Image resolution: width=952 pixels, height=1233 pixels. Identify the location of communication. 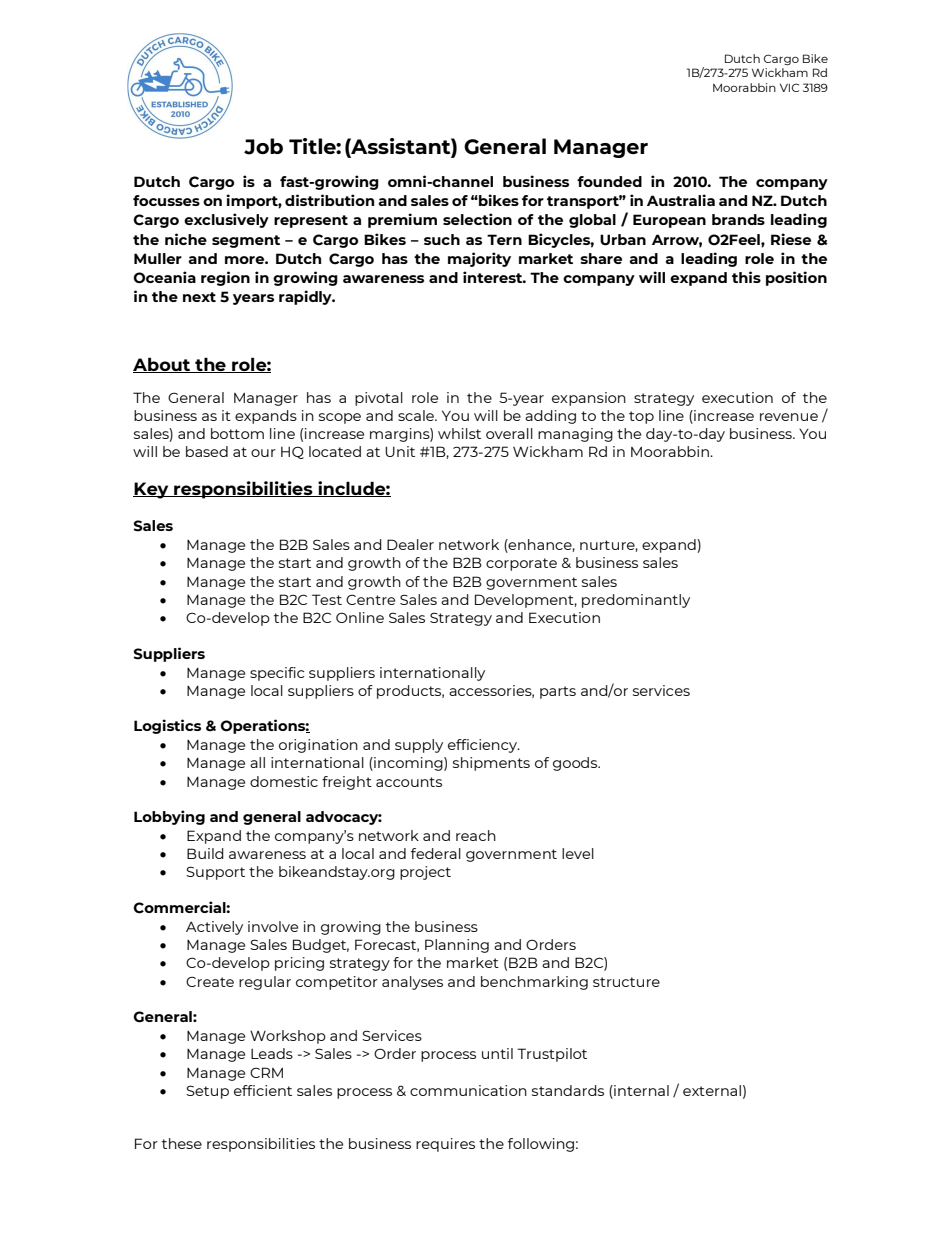
(468, 1090).
